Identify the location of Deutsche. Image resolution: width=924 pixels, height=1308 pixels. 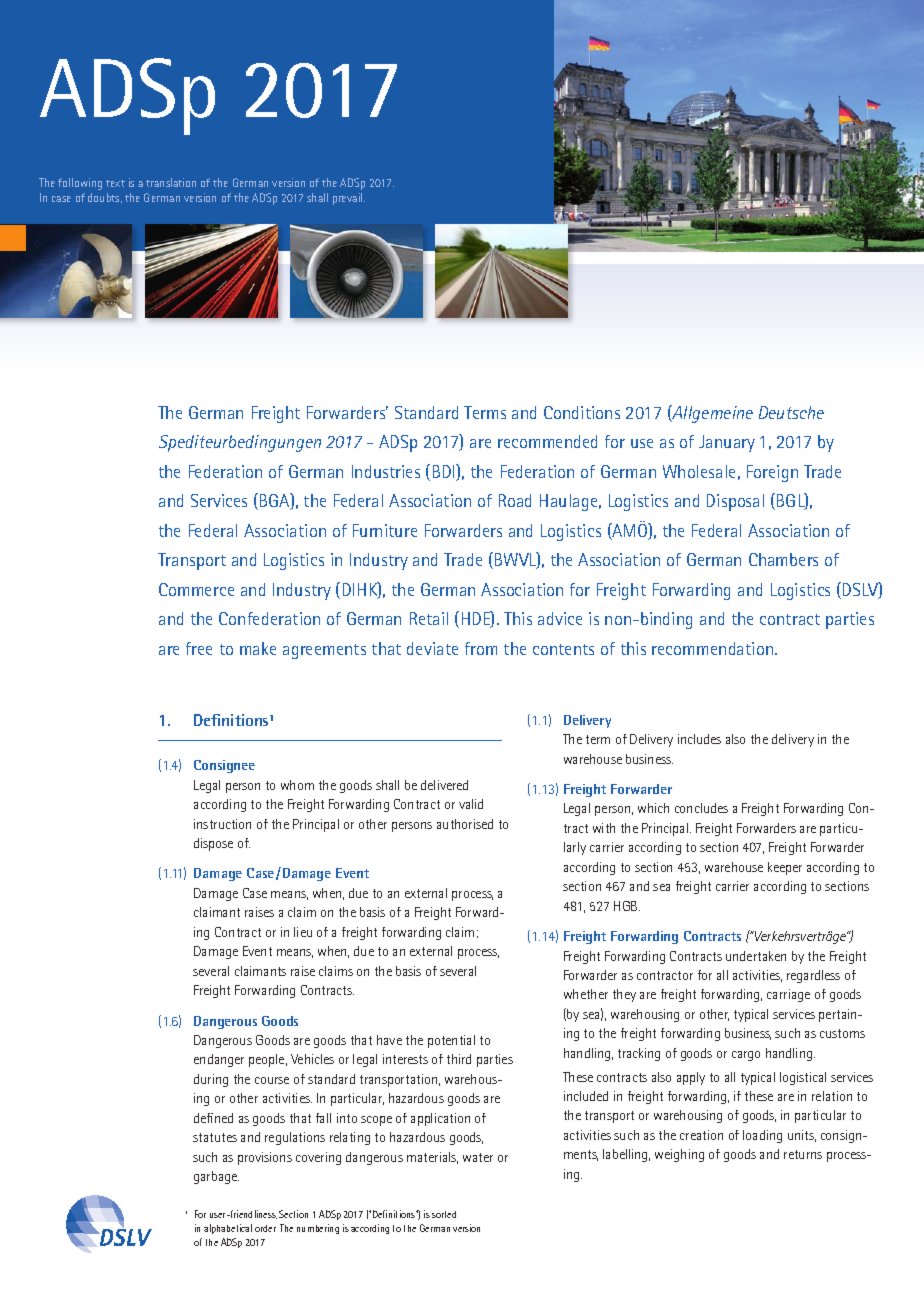
(791, 412).
